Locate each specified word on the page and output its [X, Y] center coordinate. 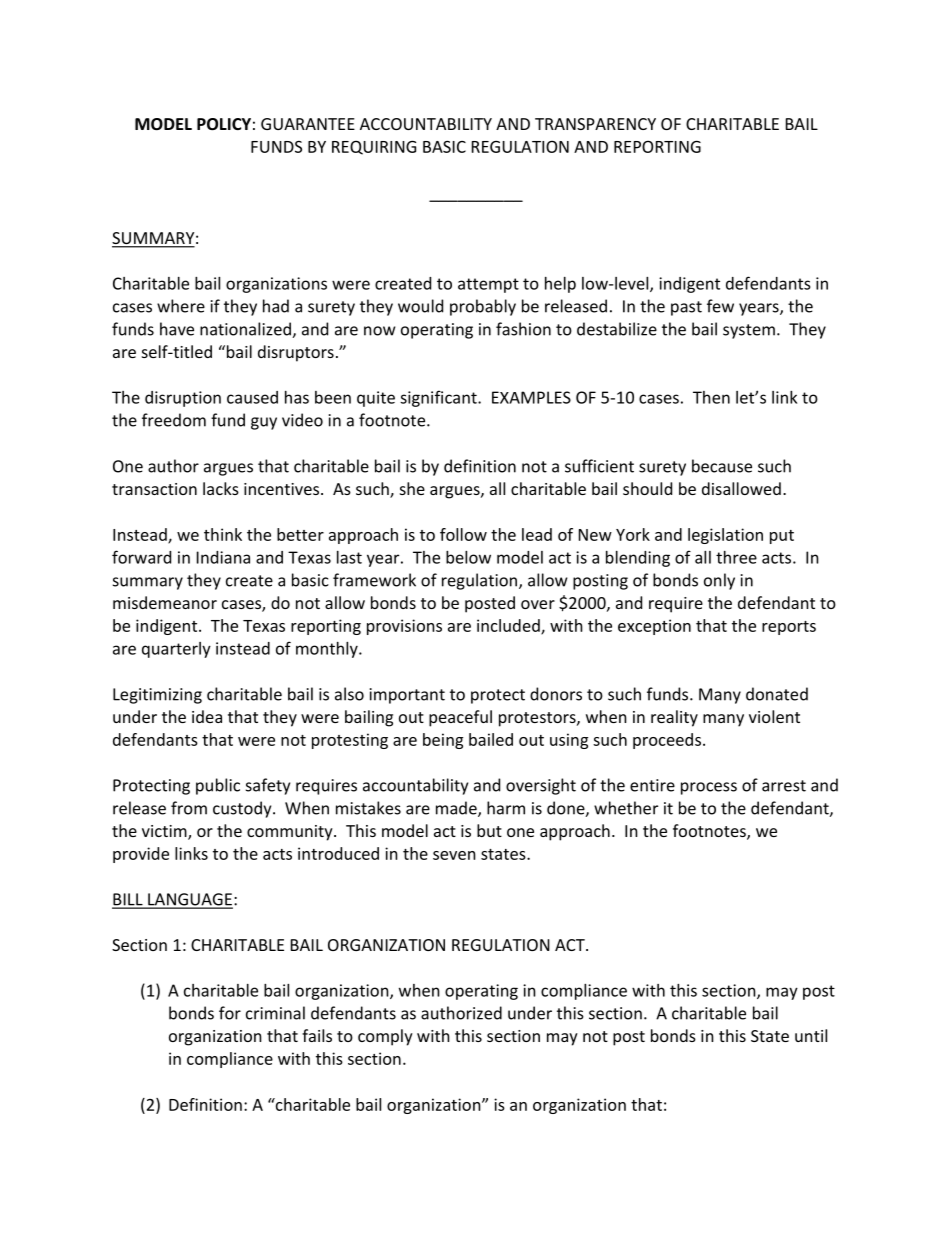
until [811, 1035]
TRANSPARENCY [595, 124]
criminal [275, 1013]
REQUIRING [374, 147]
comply [385, 1037]
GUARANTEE [308, 124]
